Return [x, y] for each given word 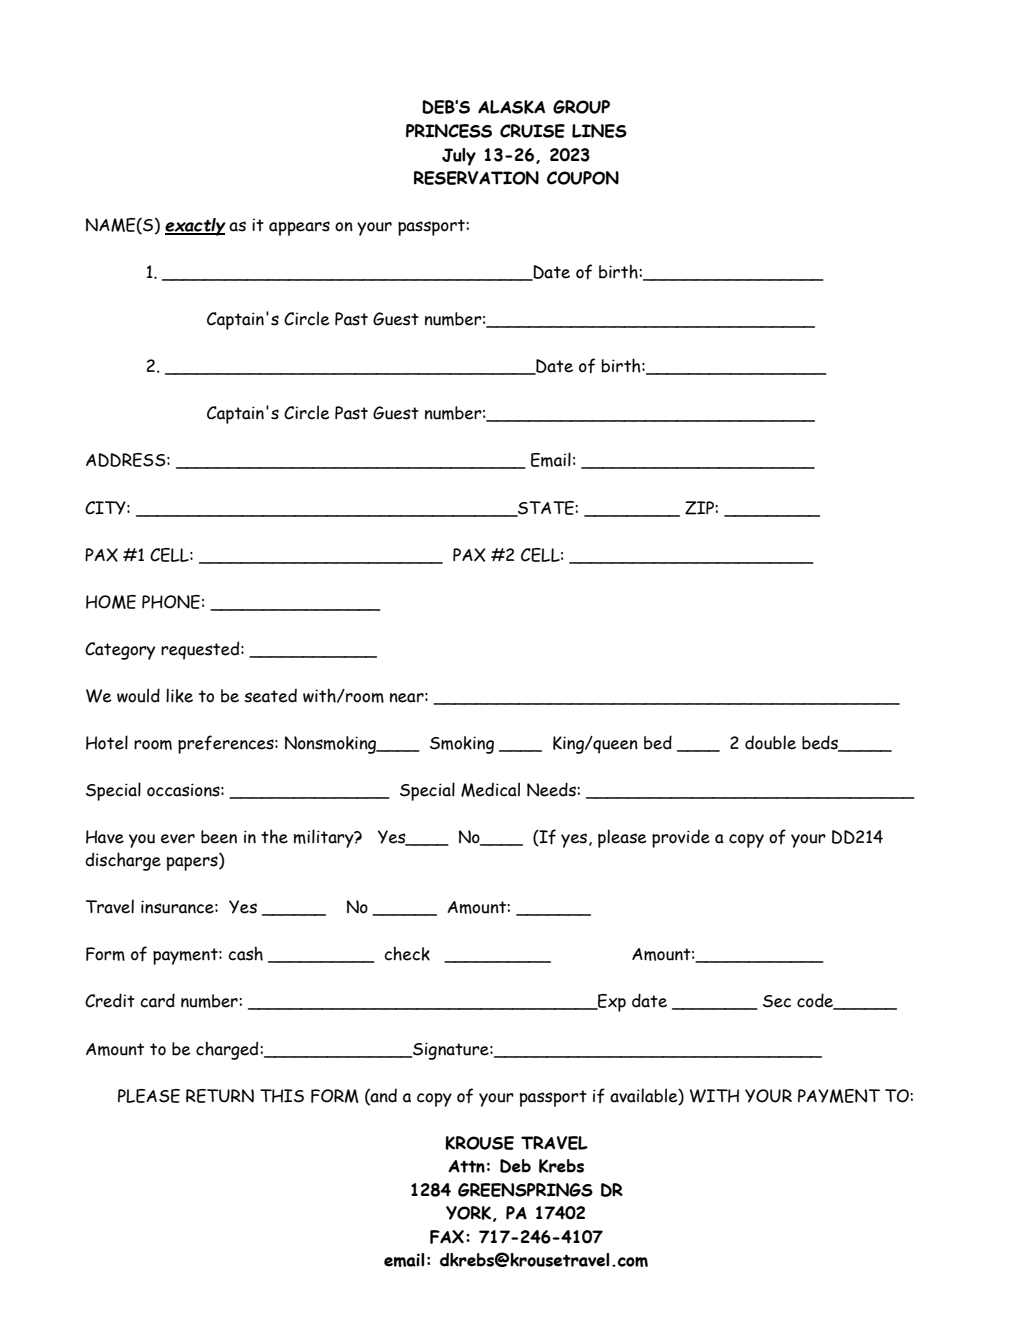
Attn [466, 1166]
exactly [195, 227]
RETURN [220, 1096]
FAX [447, 1237]
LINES [599, 131]
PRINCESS [449, 131]
